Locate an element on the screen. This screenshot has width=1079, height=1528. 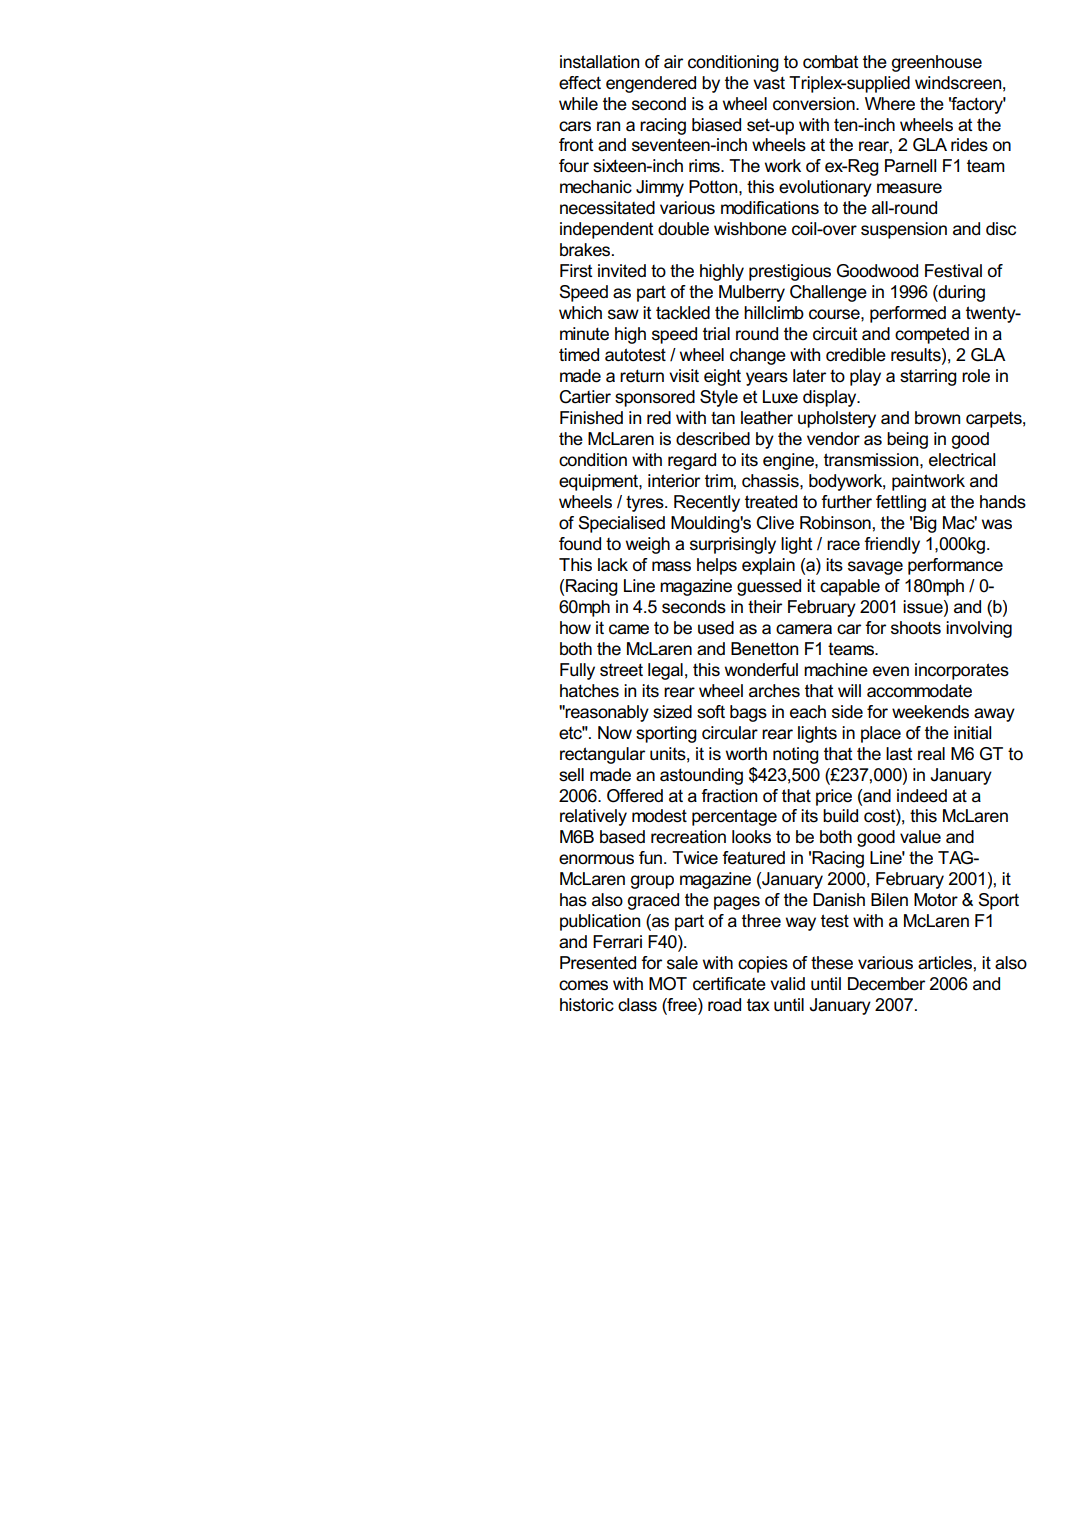
street is located at coordinates (621, 670).
